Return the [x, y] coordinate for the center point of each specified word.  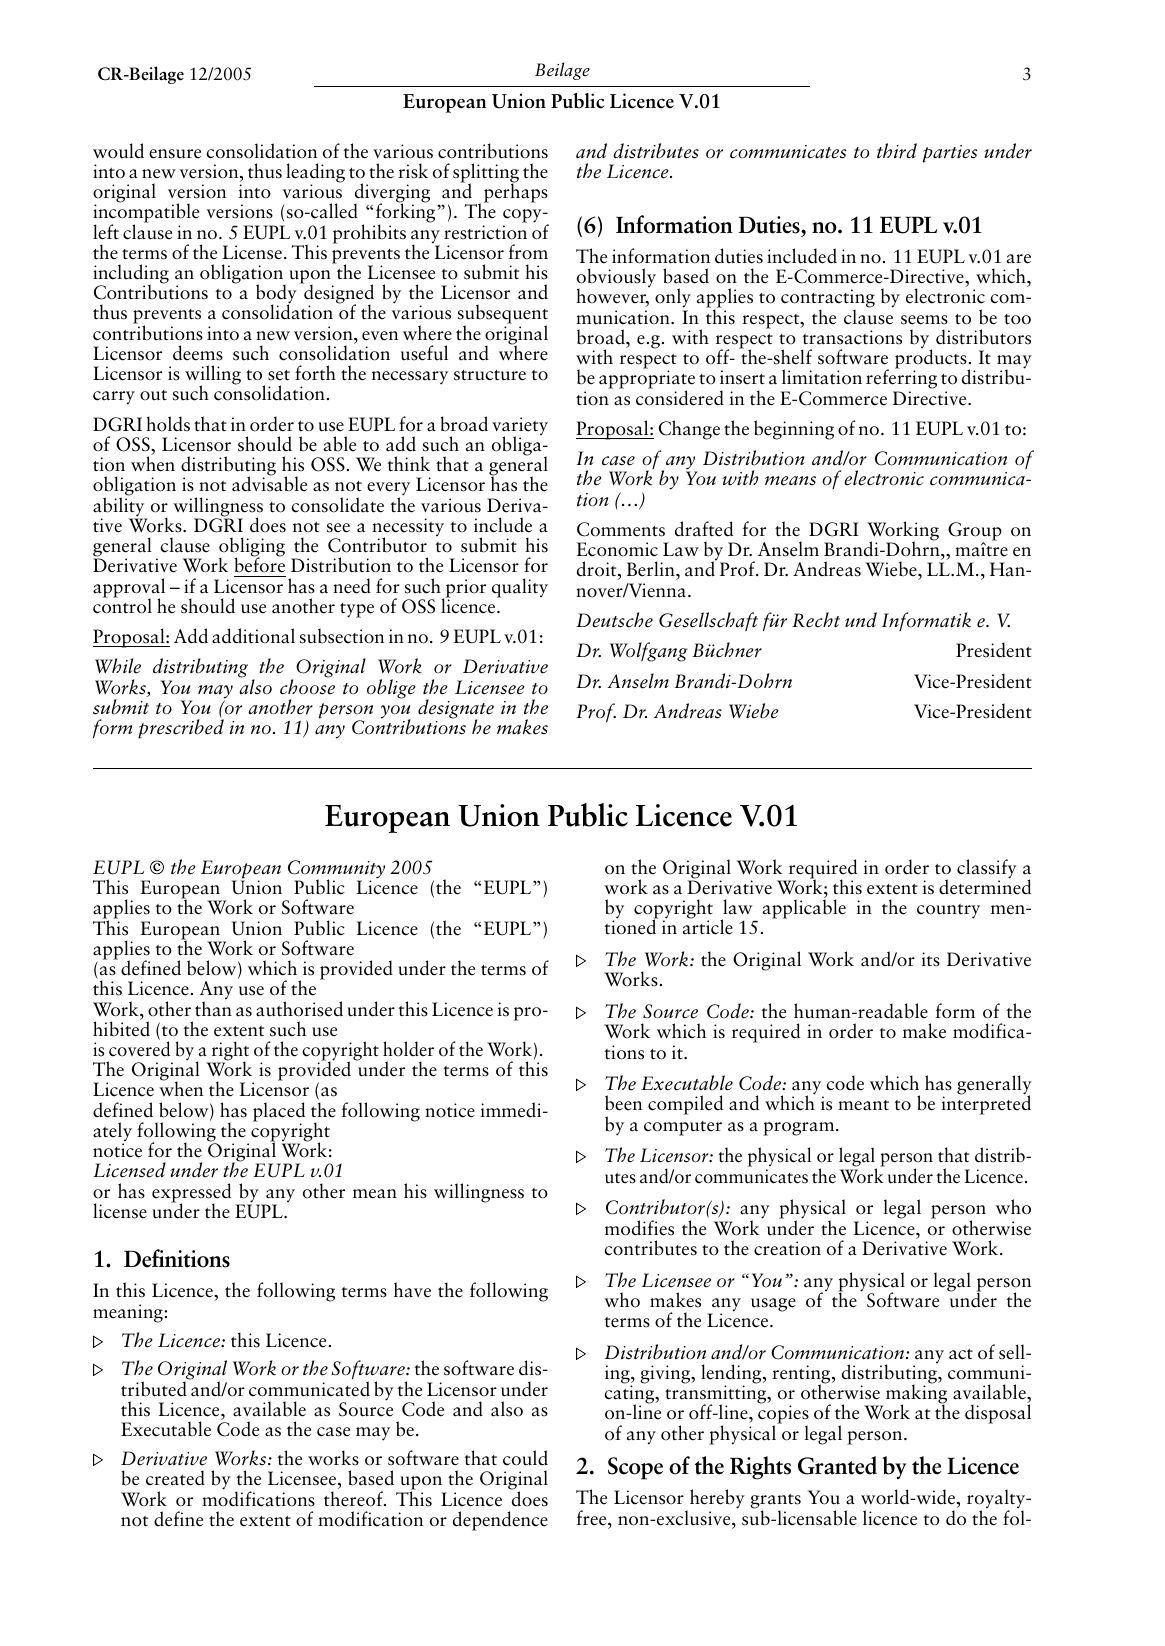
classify [987, 870]
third [897, 151]
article [708, 926]
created [175, 1478]
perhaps [516, 192]
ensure [175, 154]
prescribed [181, 728]
